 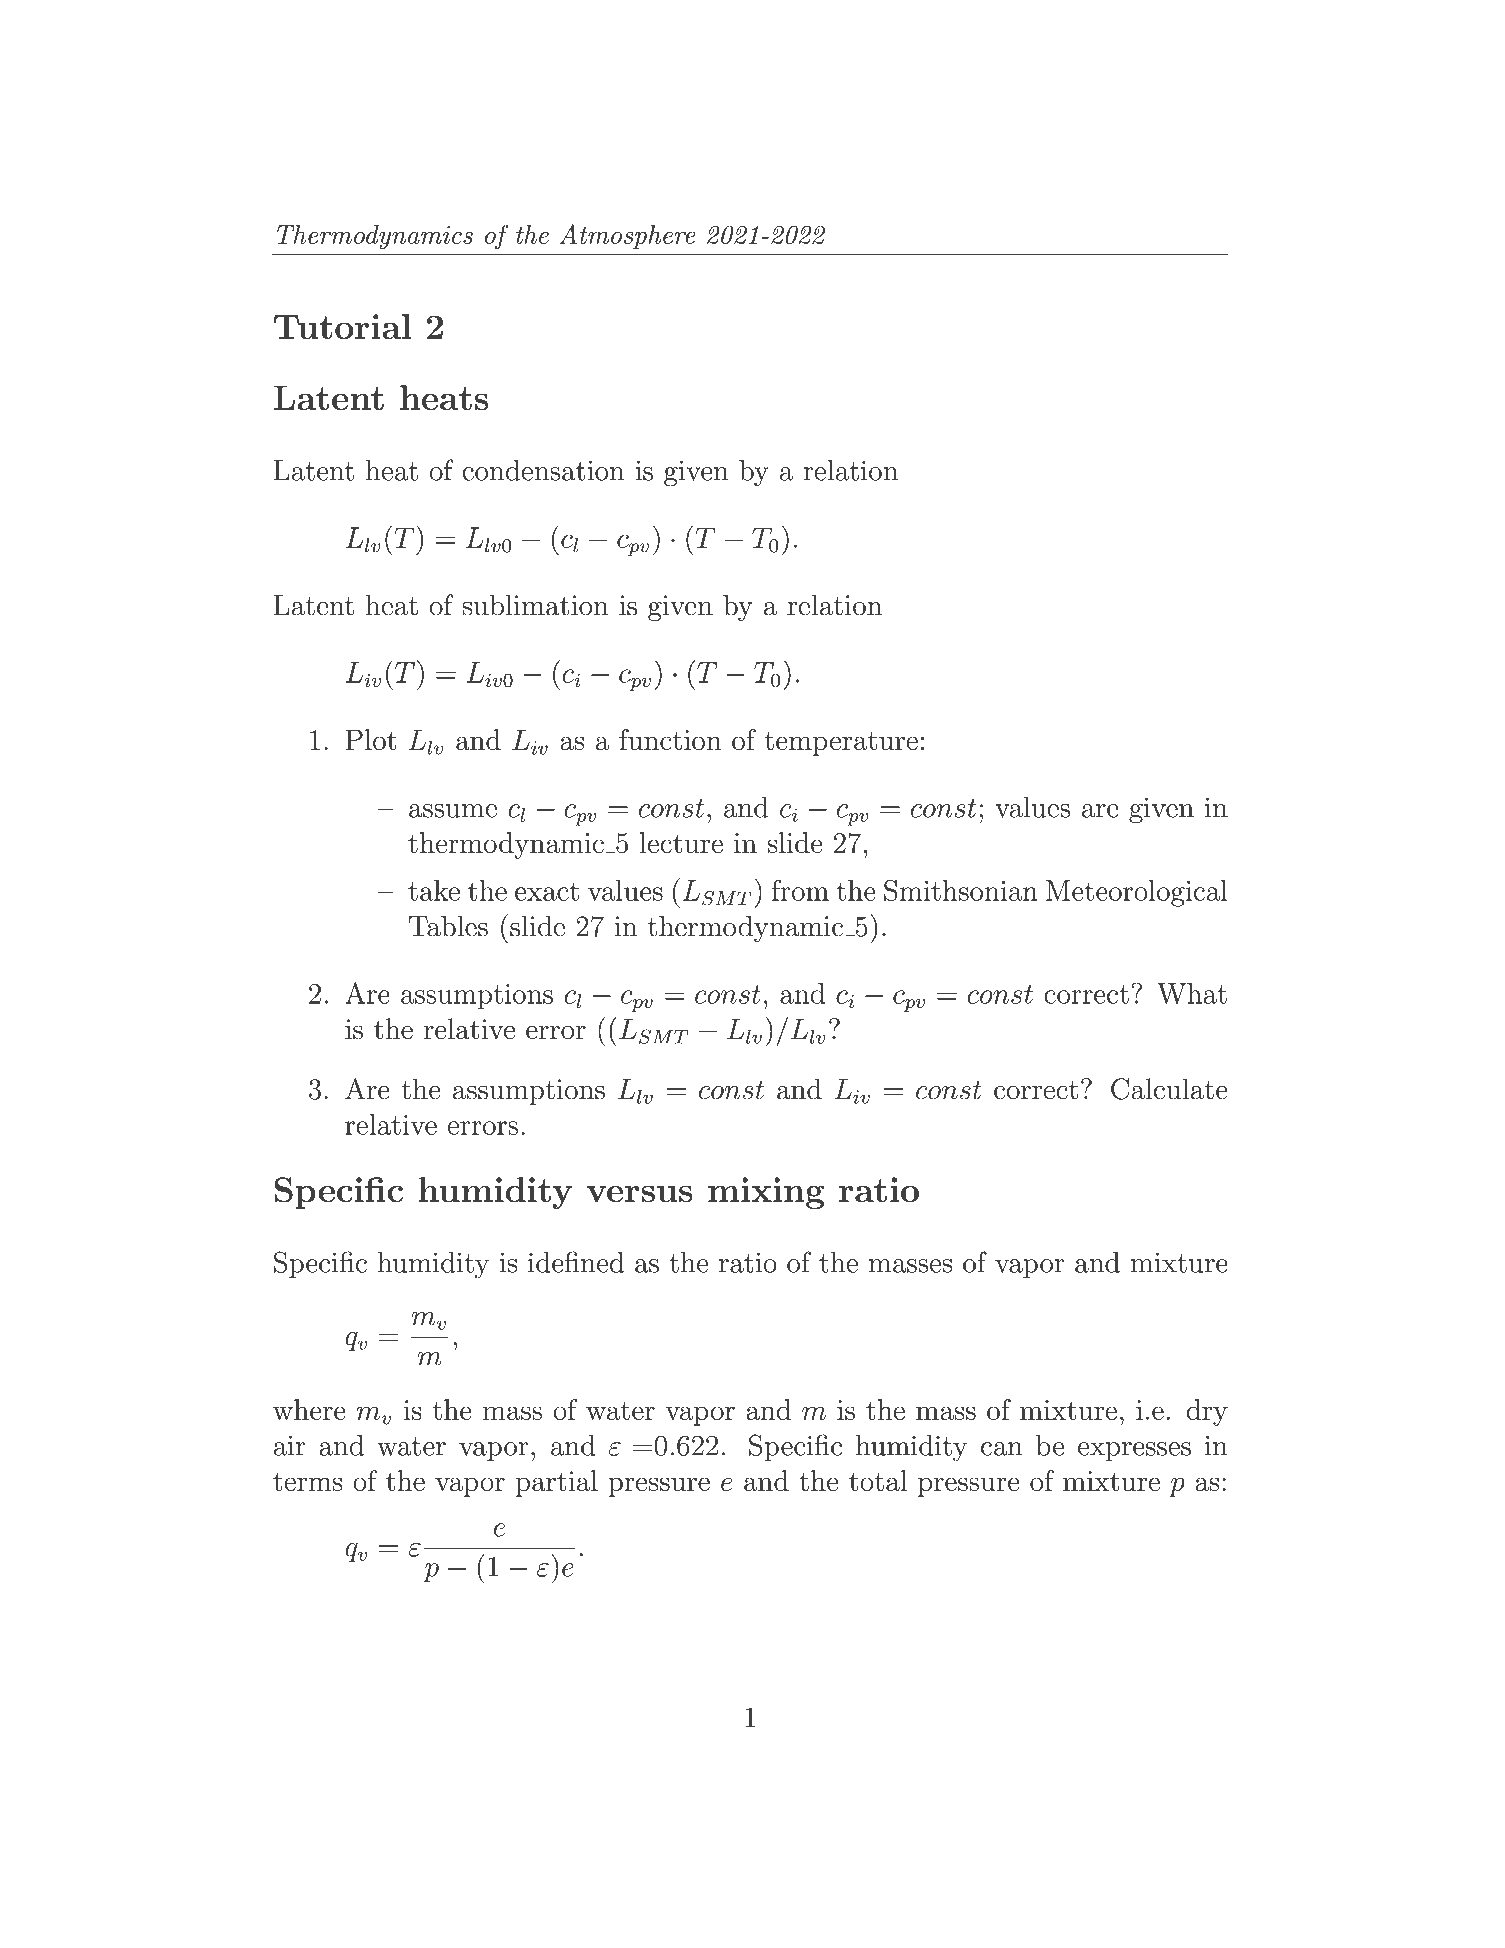 I want to click on Tutorial, so click(x=342, y=326).
